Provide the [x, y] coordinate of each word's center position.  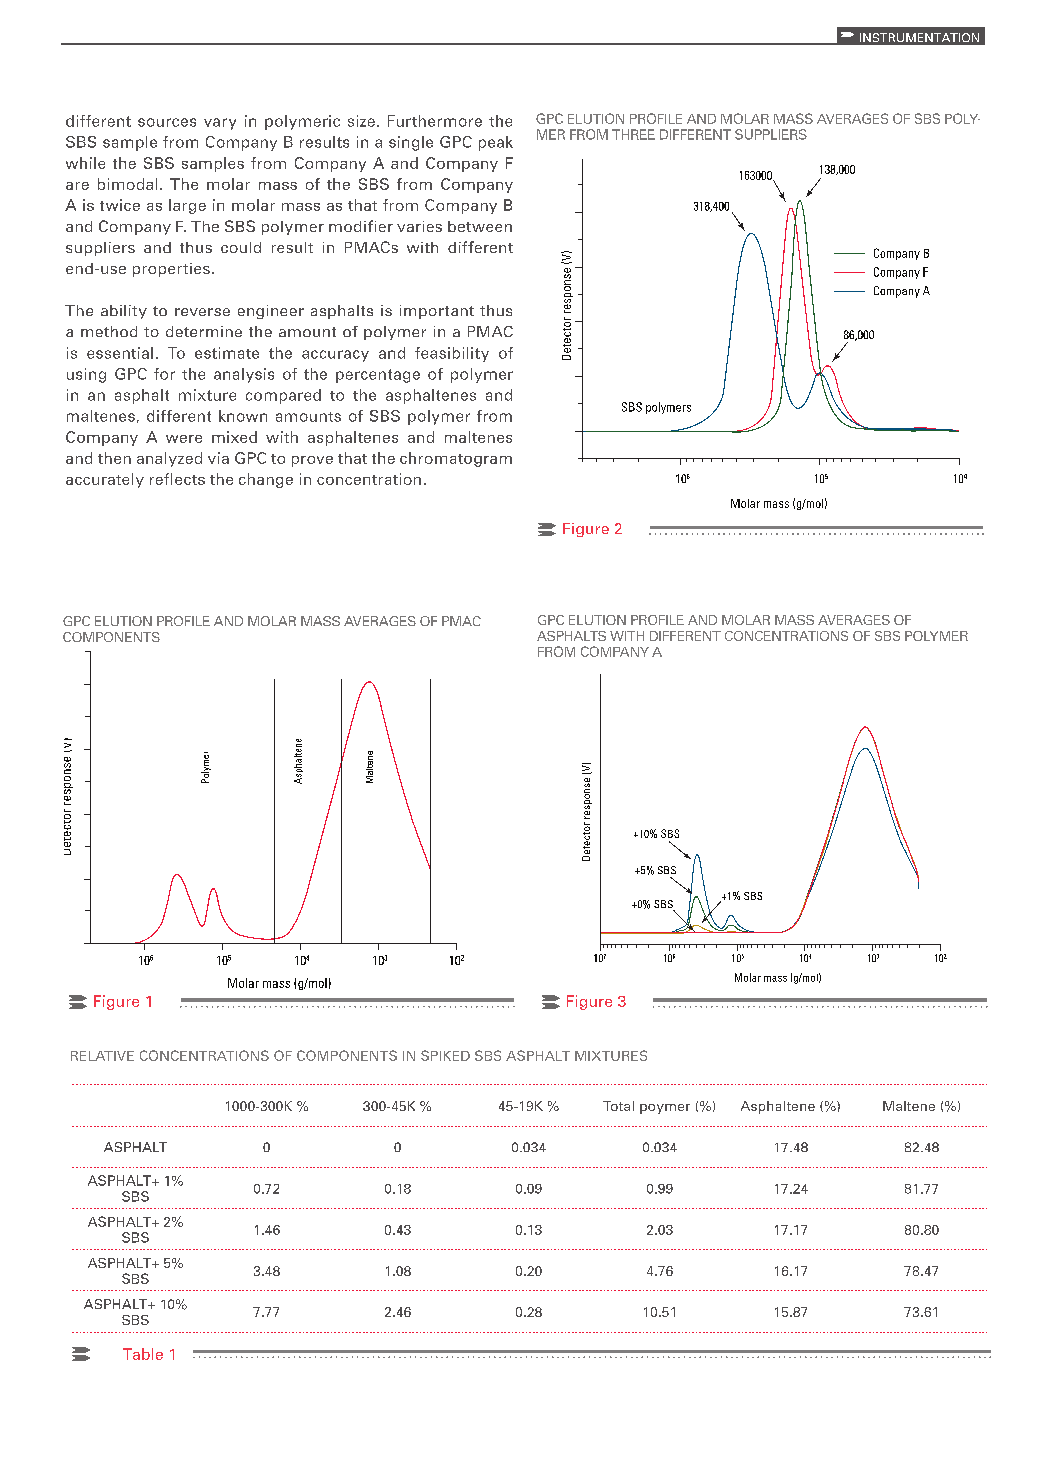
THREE [633, 134]
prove [312, 461]
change [266, 480]
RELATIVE [102, 1056]
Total [618, 1106]
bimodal [127, 184]
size [361, 121]
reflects [177, 479]
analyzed [169, 459]
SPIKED [445, 1055]
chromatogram [456, 459]
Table [143, 1354]
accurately [105, 480]
